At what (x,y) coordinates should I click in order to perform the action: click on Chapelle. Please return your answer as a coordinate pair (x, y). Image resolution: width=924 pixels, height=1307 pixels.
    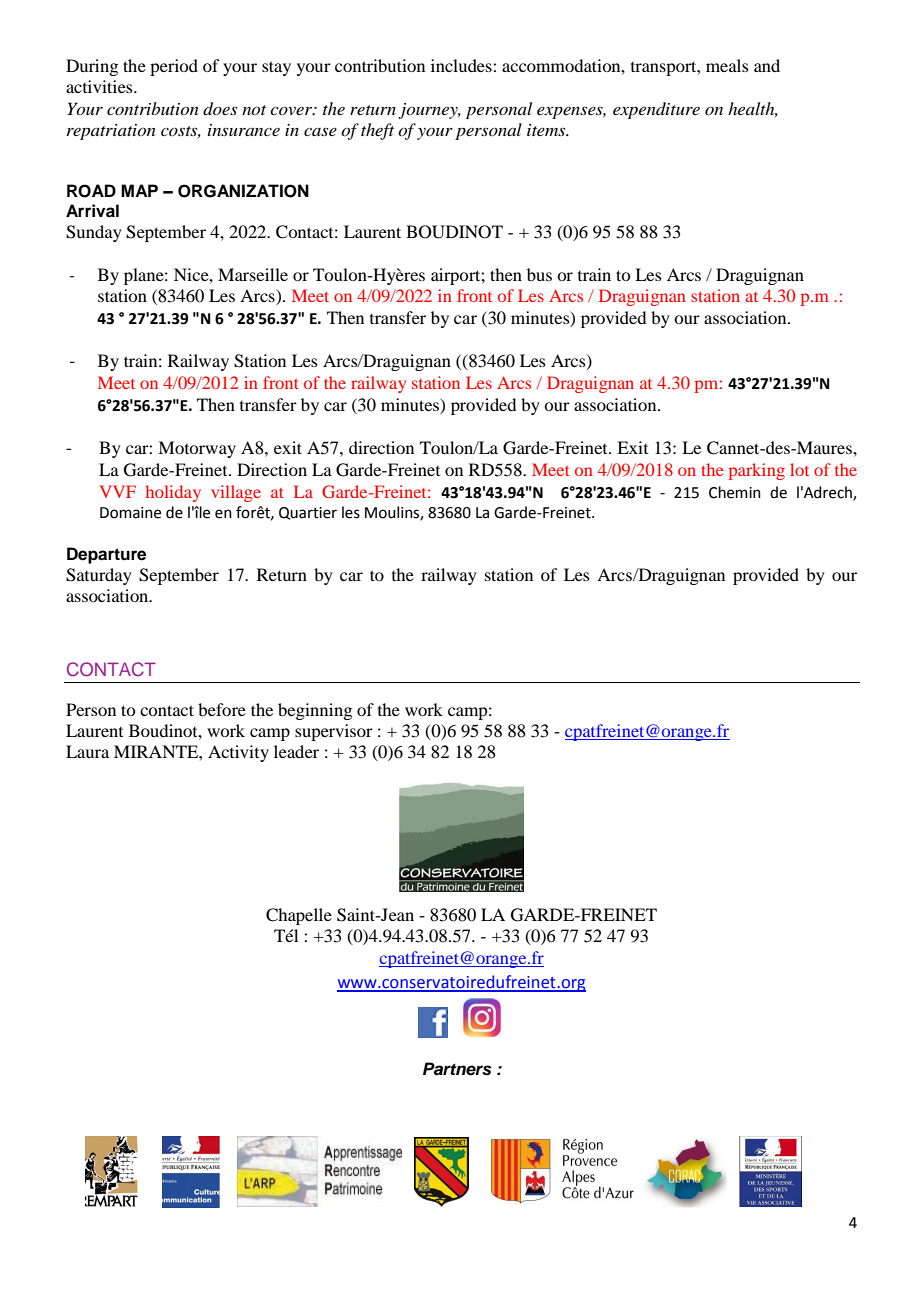
    Looking at the image, I should click on (299, 916).
